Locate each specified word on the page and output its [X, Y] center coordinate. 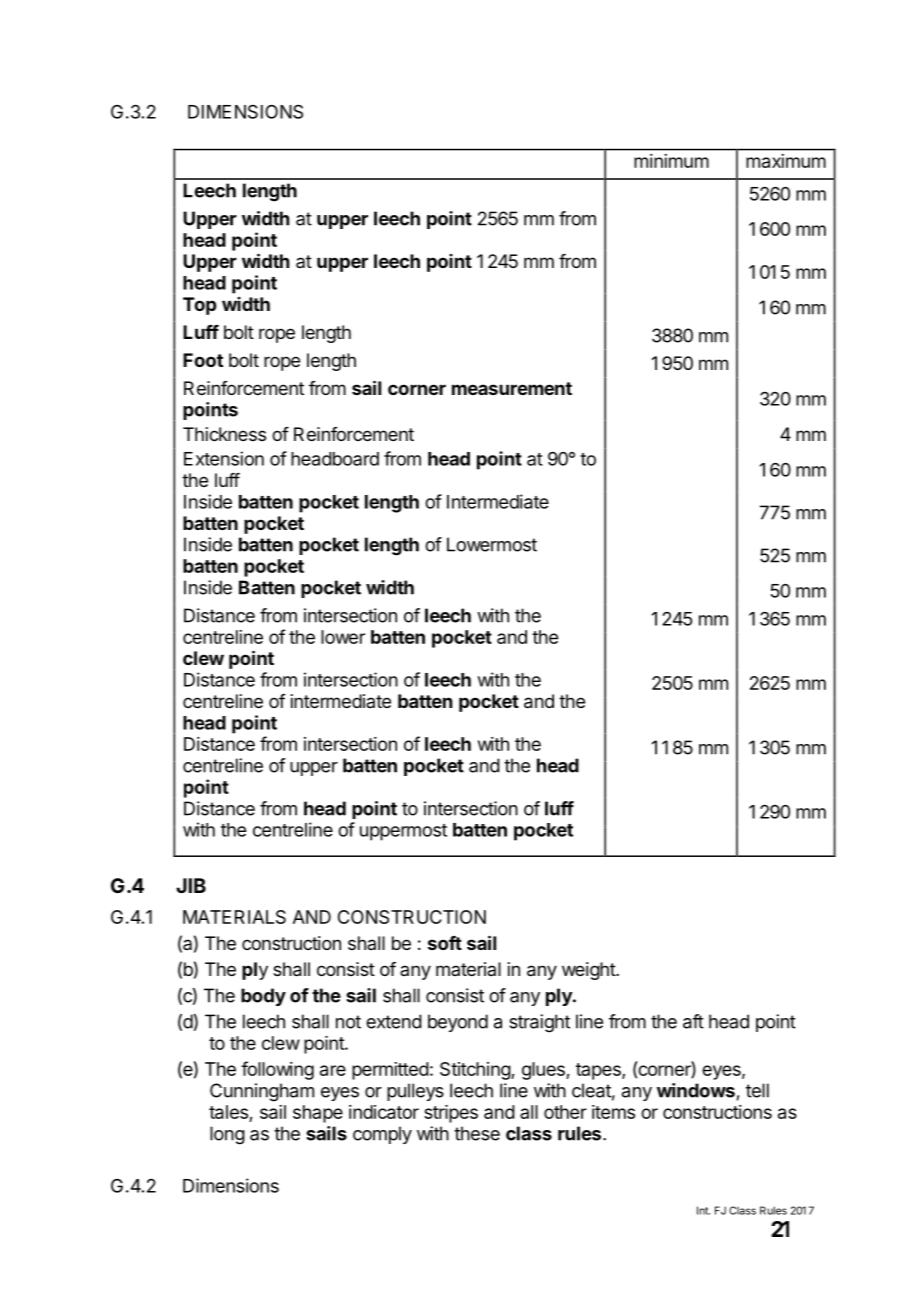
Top [199, 306]
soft [445, 943]
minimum [671, 161]
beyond [458, 1023]
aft [693, 1021]
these [477, 1133]
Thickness [224, 434]
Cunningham [262, 1092]
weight [589, 971]
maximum [786, 161]
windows [696, 1090]
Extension [224, 458]
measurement [512, 388]
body [263, 997]
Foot [203, 360]
